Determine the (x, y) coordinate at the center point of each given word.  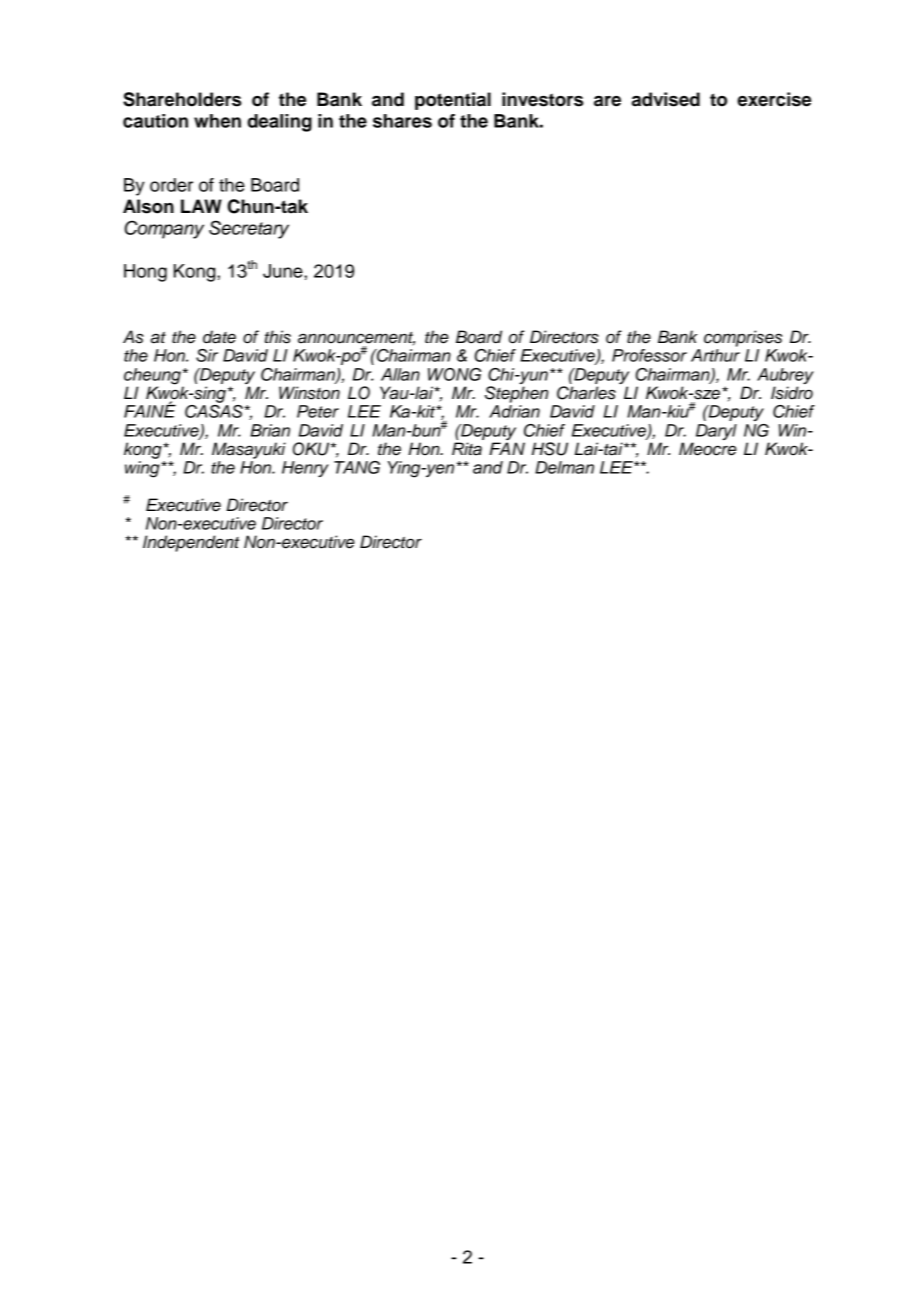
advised (666, 99)
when (217, 121)
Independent (191, 543)
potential (453, 101)
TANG (357, 467)
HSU (550, 449)
